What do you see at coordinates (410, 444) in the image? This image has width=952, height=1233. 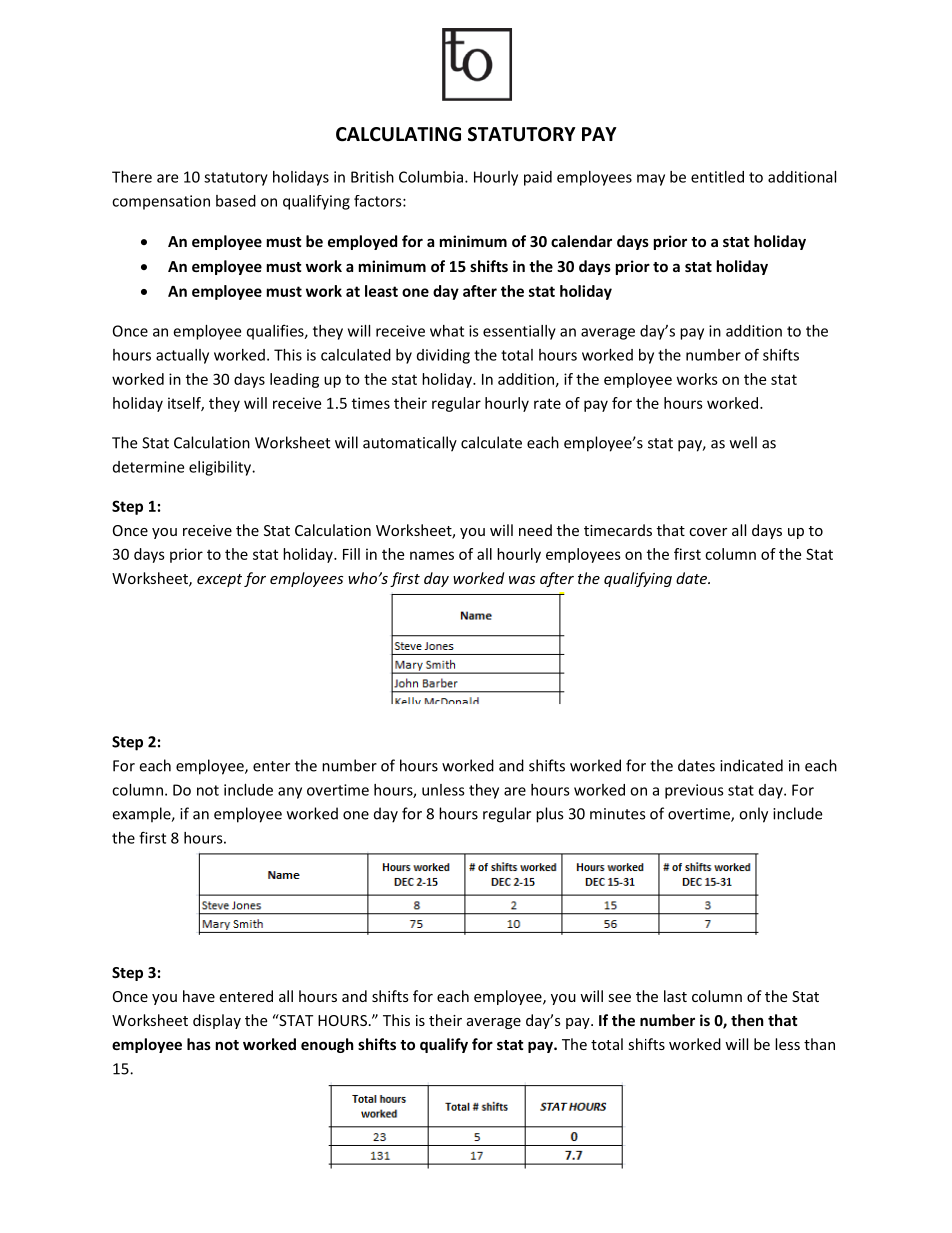 I see `automatically` at bounding box center [410, 444].
